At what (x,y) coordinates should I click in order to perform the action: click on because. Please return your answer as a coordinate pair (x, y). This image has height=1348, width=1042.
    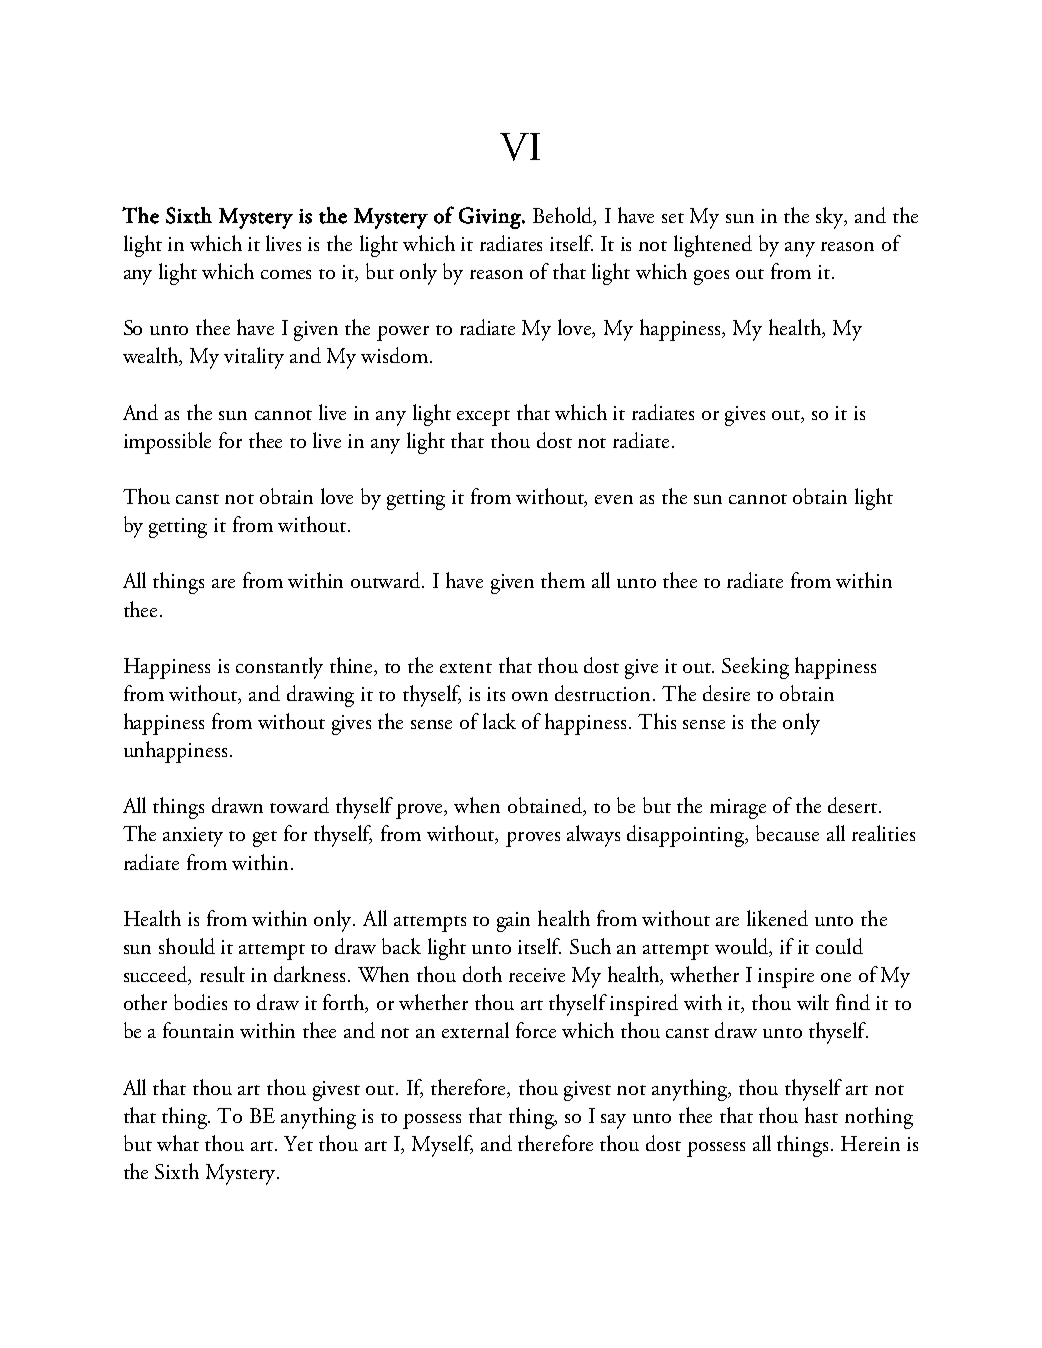
    Looking at the image, I should click on (787, 833).
